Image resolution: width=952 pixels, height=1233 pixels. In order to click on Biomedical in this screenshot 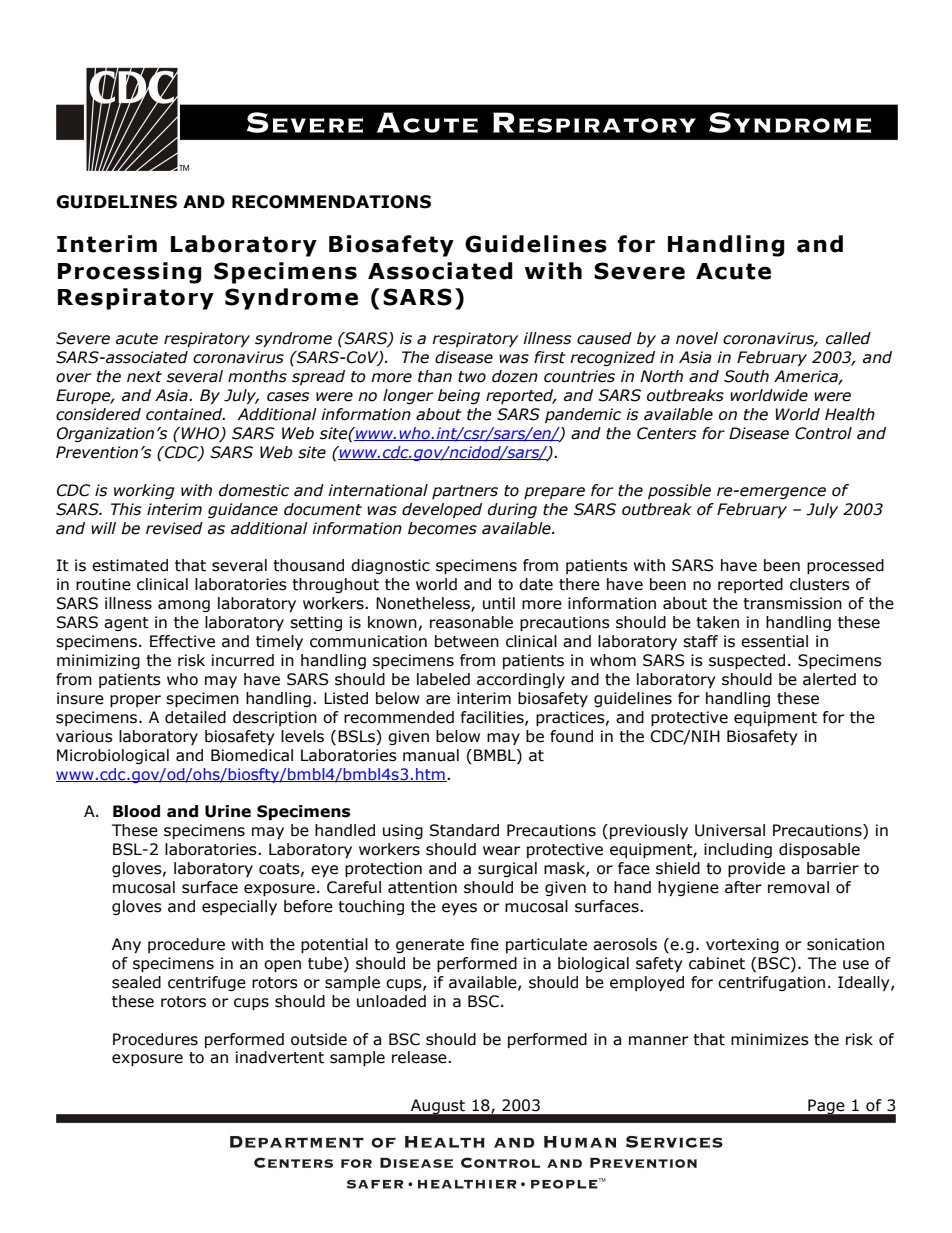, I will do `click(252, 755)`.
